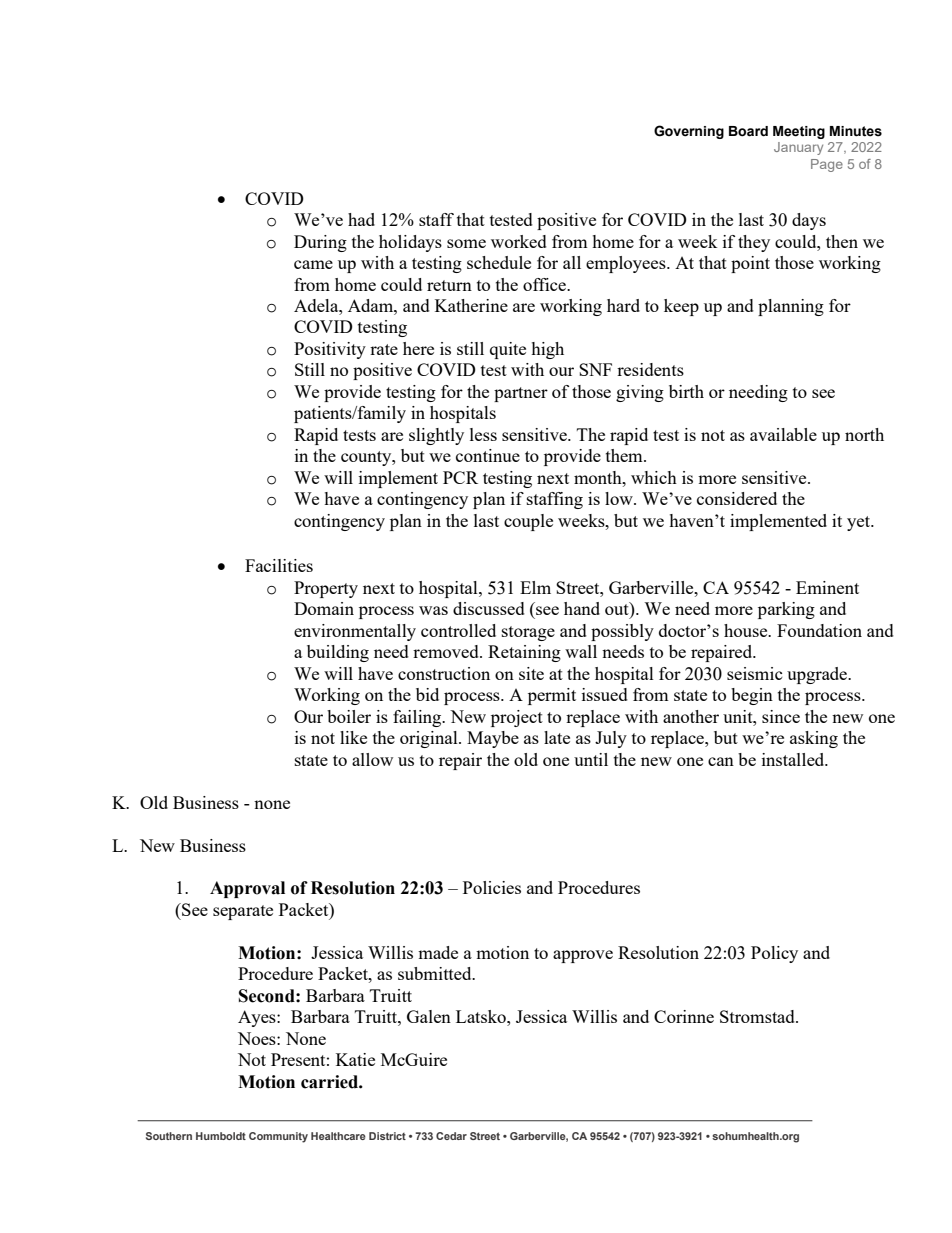  I want to click on Corinne, so click(684, 1016).
